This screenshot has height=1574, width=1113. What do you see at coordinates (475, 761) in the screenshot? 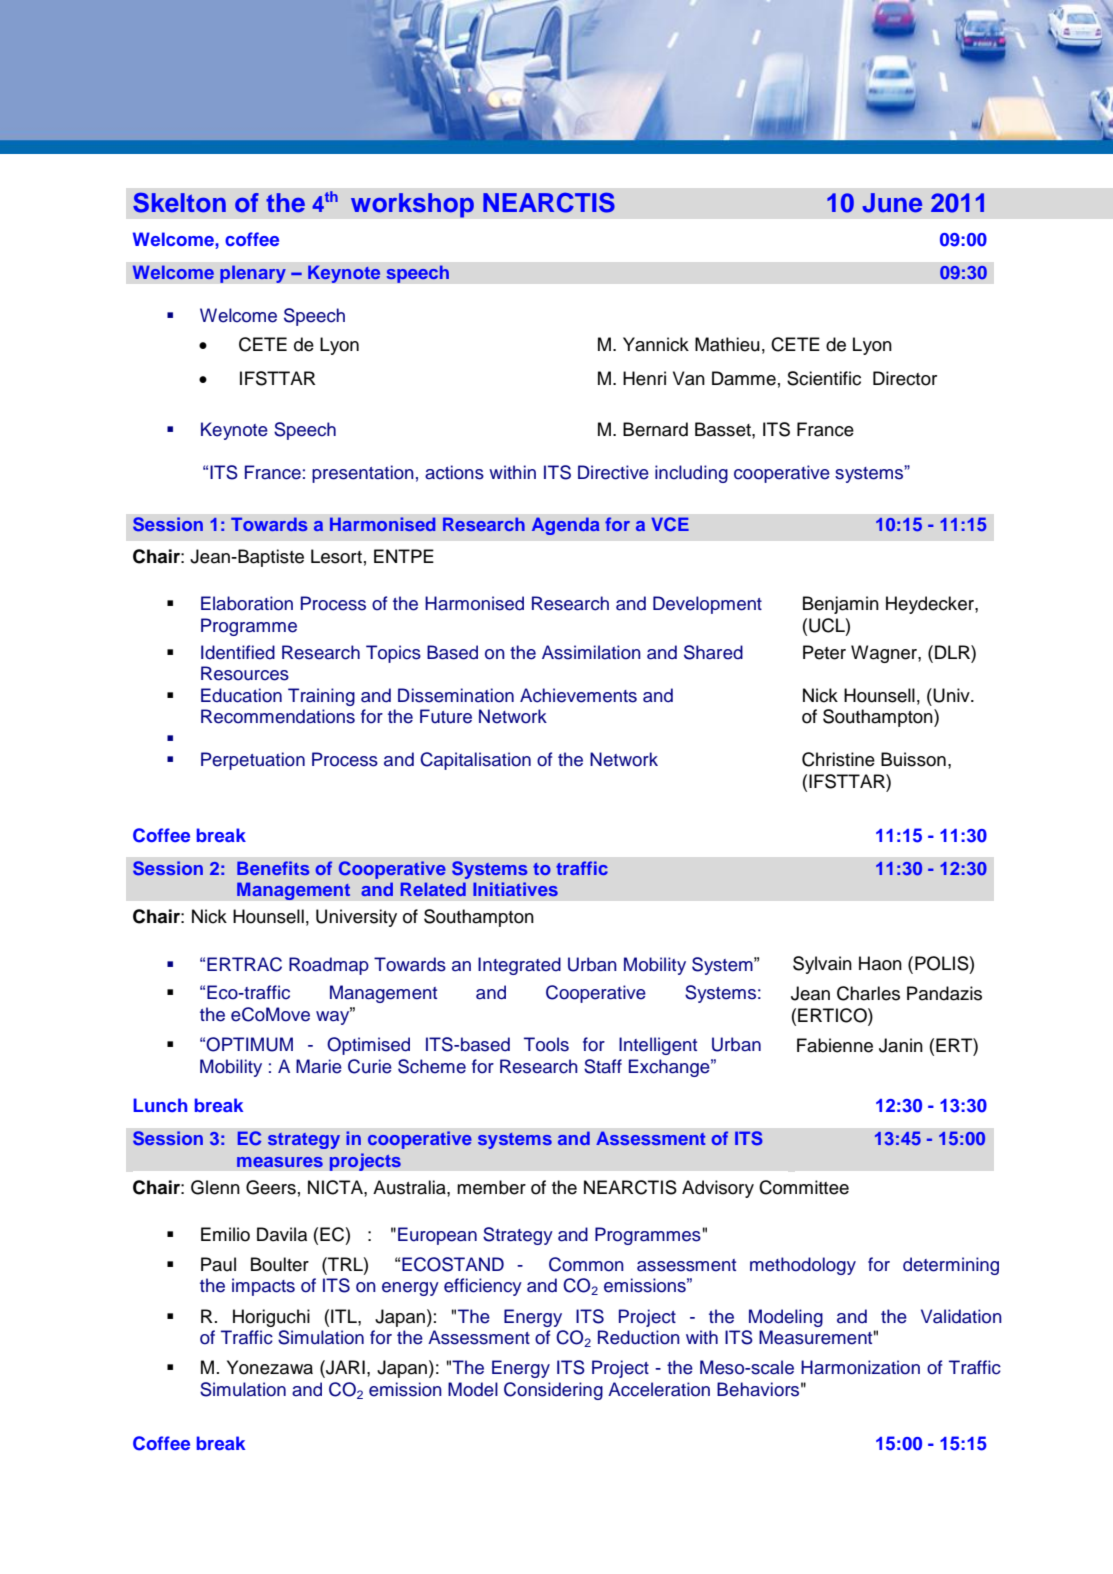
I see `Capitalisation` at bounding box center [475, 761].
